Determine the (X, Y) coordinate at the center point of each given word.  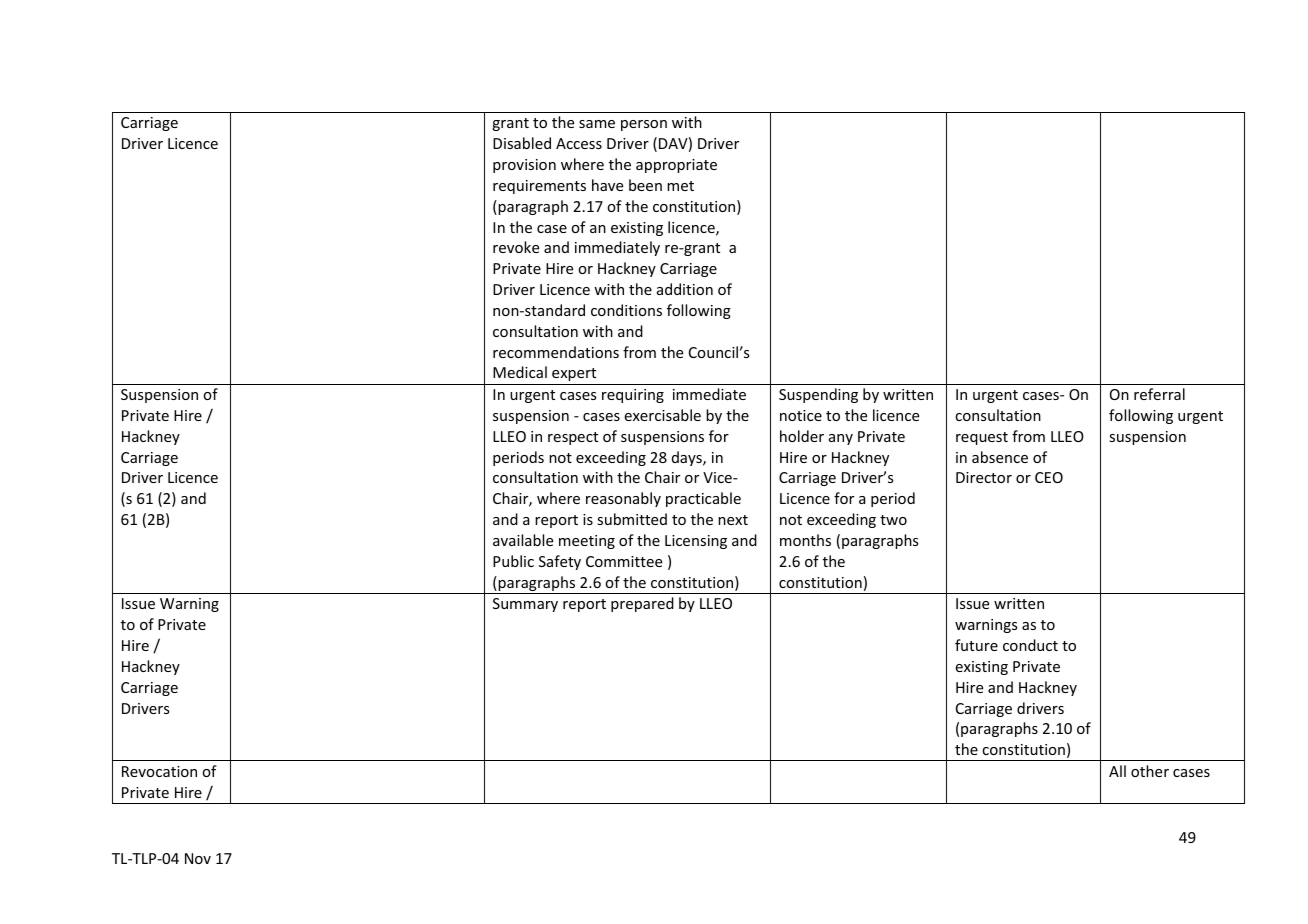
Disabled (522, 143)
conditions (626, 310)
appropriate (676, 166)
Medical (520, 372)
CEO (1049, 477)
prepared (642, 604)
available (523, 540)
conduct (1030, 645)
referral (1159, 394)
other (1150, 771)
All (1117, 771)
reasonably (623, 499)
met (680, 186)
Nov (198, 858)
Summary (525, 605)
